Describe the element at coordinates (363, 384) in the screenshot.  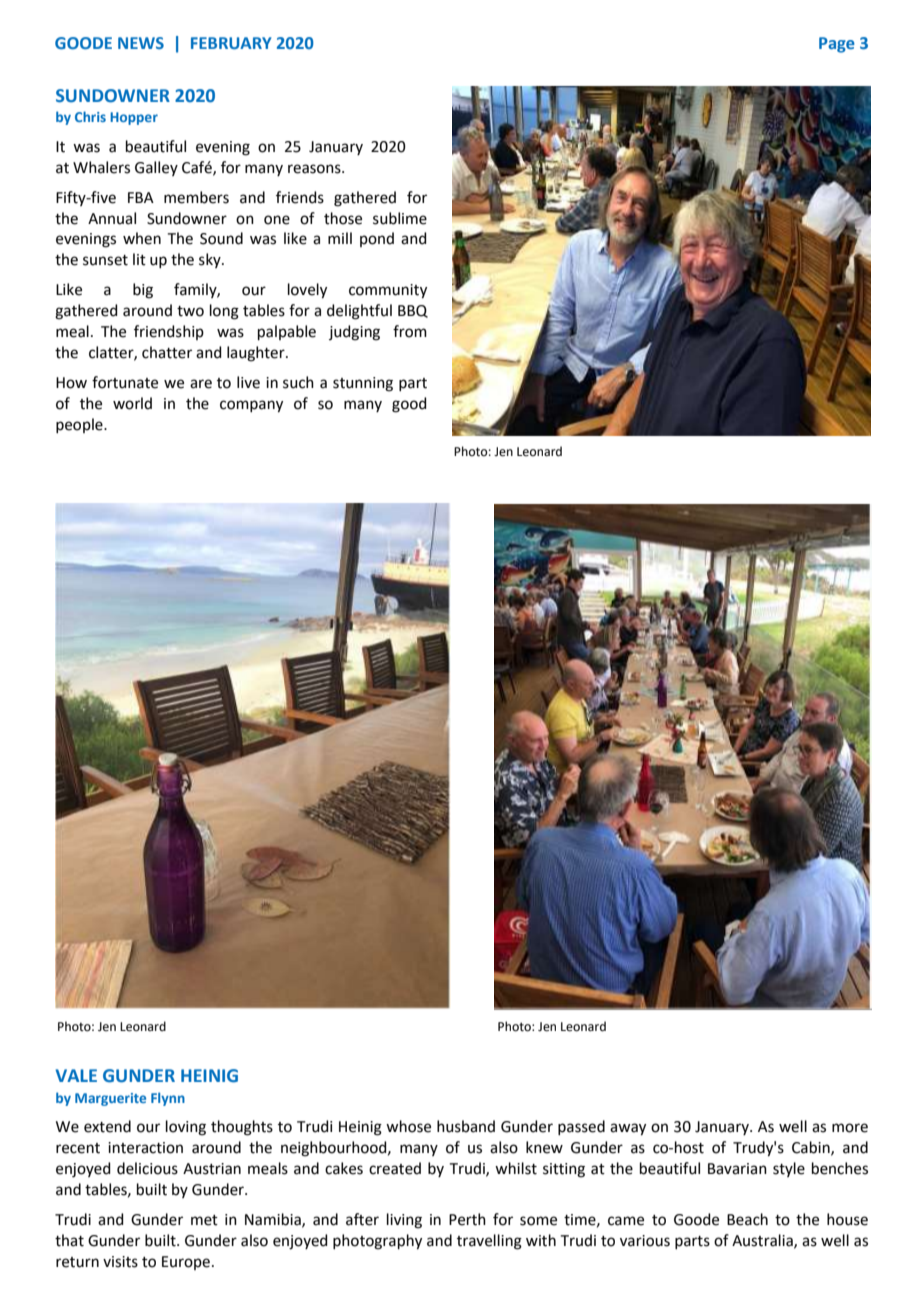
I see `stunning` at that location.
